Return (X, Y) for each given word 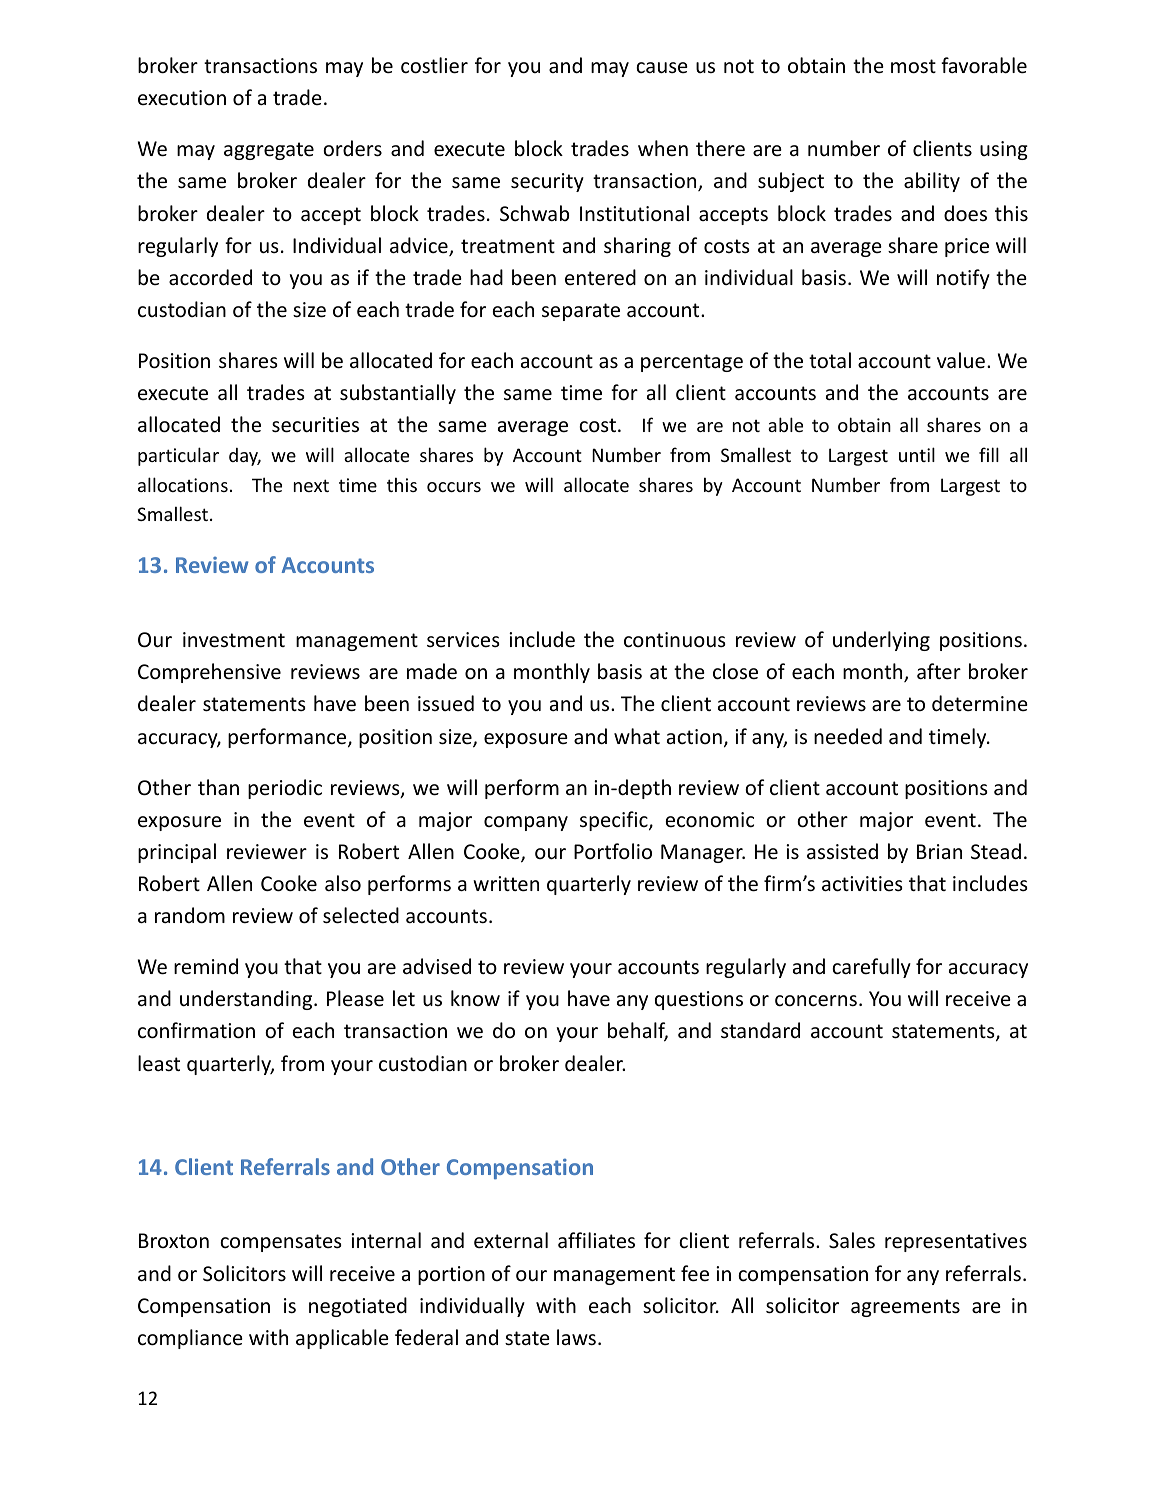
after (939, 671)
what (637, 736)
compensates (281, 1243)
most (913, 66)
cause (662, 68)
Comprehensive (209, 673)
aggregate (269, 151)
